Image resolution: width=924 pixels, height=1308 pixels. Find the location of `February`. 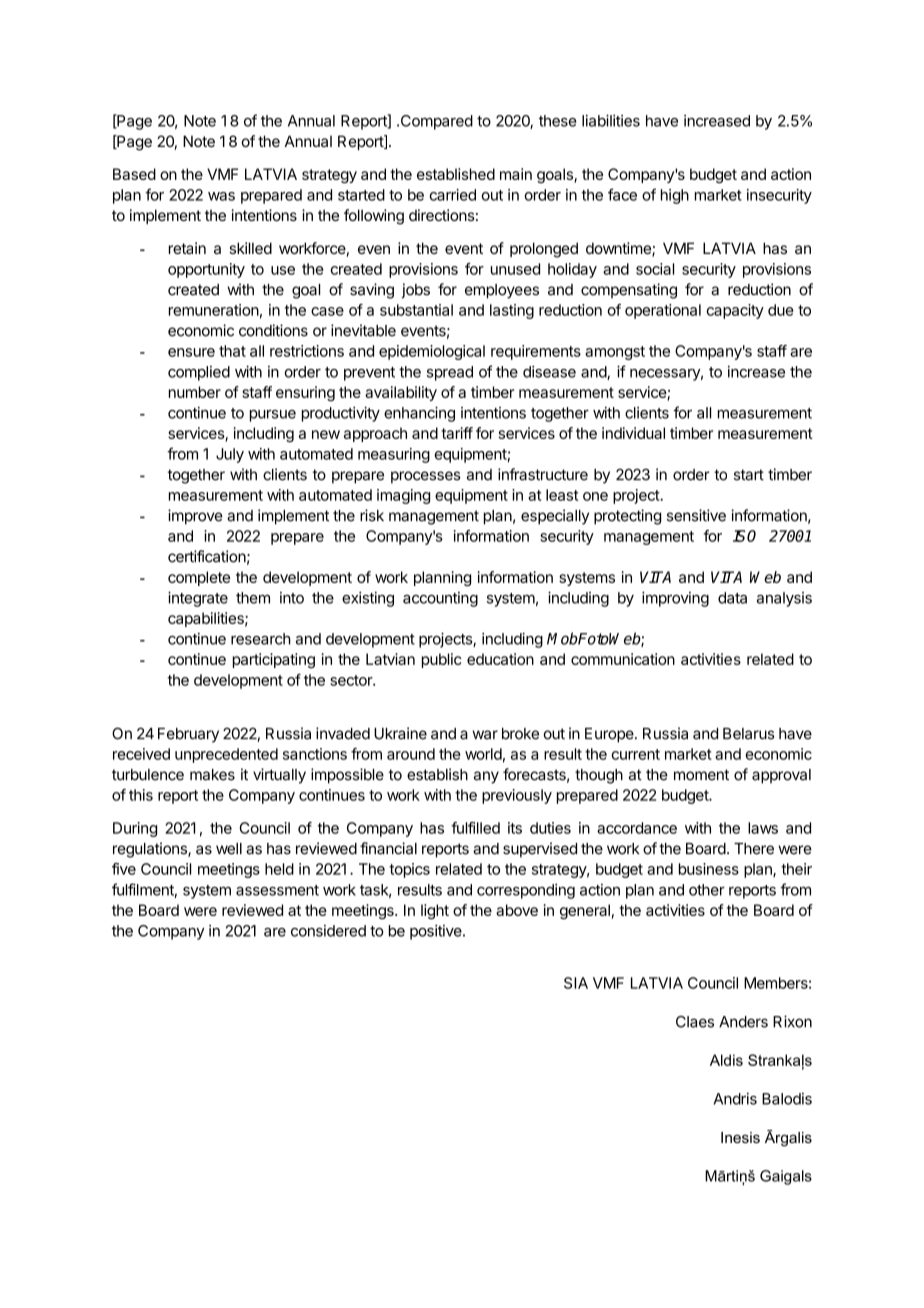

February is located at coordinates (188, 735).
